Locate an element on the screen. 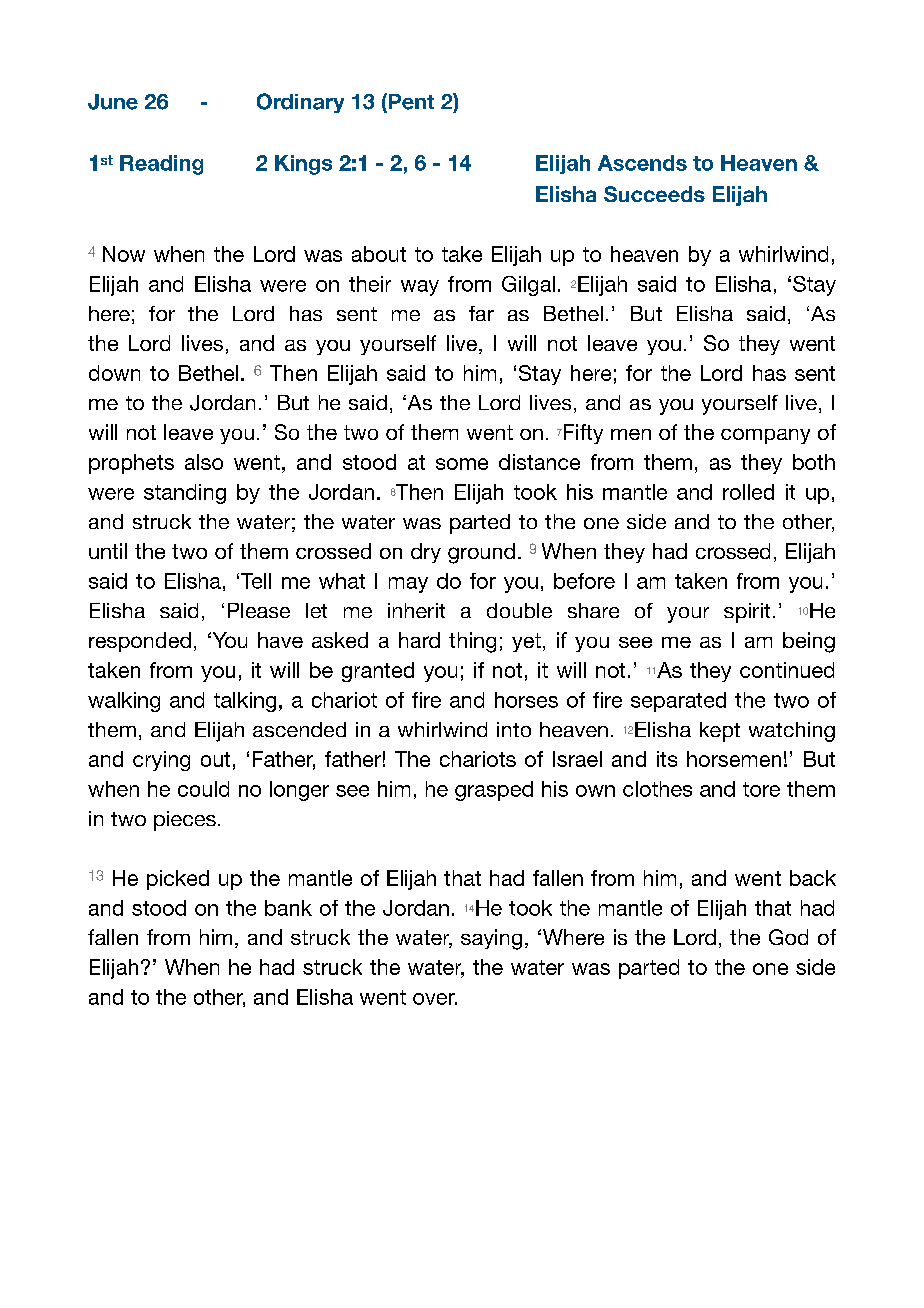 Image resolution: width=924 pixels, height=1308 pixels. saying is located at coordinates (491, 939).
